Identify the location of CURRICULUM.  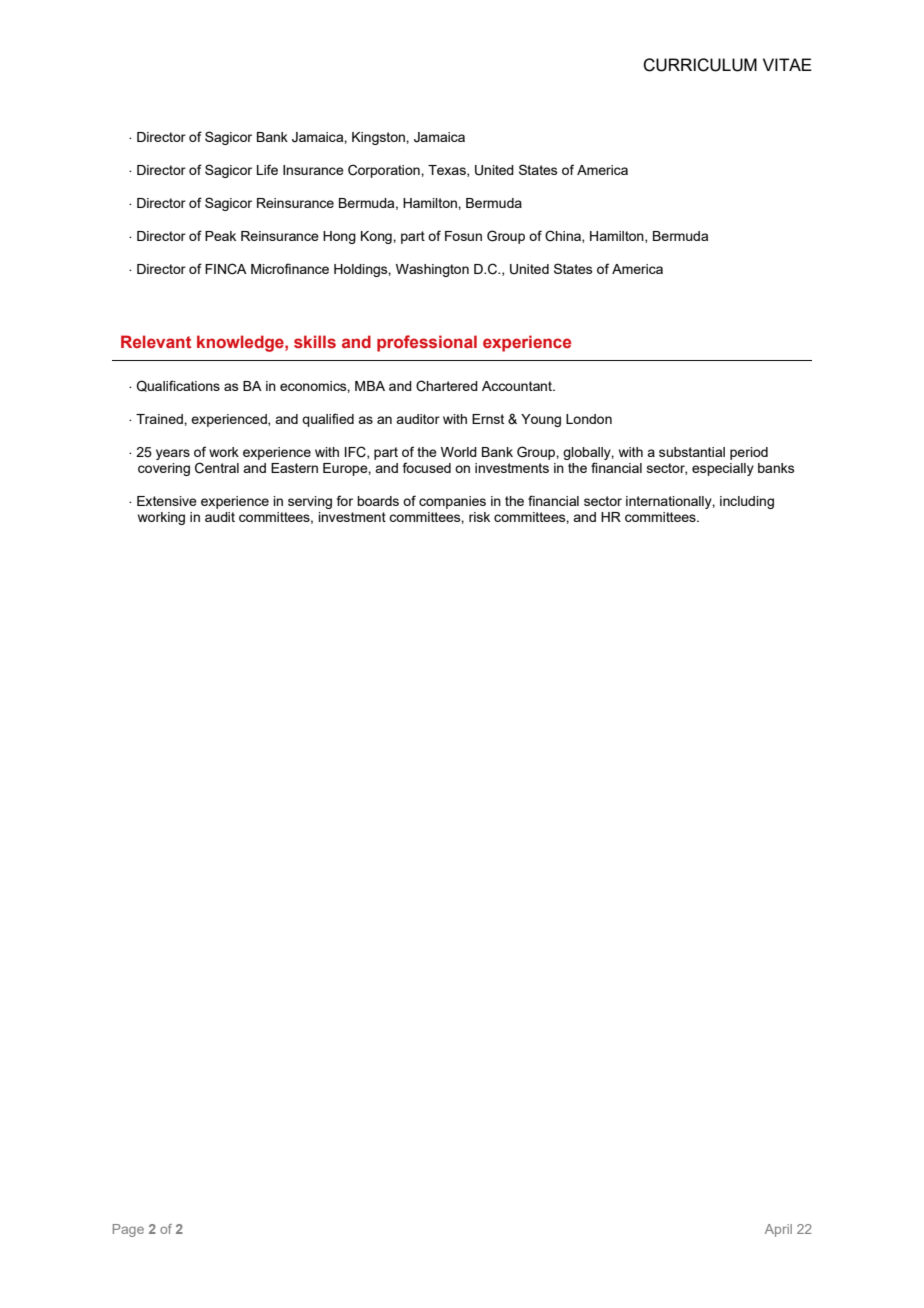
(700, 65).
